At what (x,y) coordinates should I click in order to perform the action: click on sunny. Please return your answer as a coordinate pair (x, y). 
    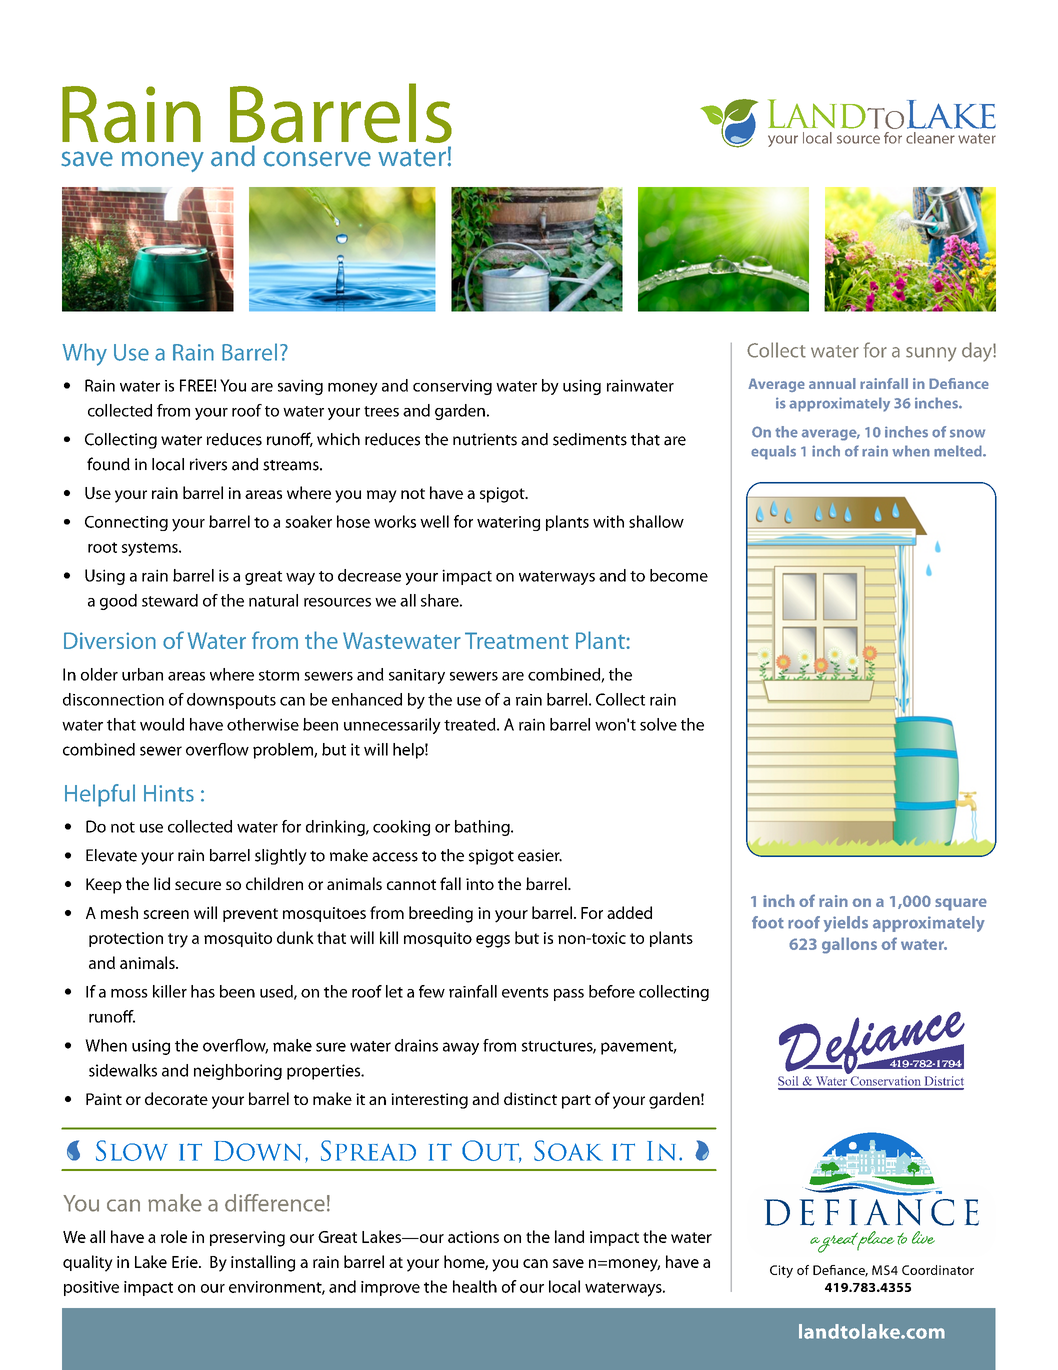
    Looking at the image, I should click on (931, 354).
